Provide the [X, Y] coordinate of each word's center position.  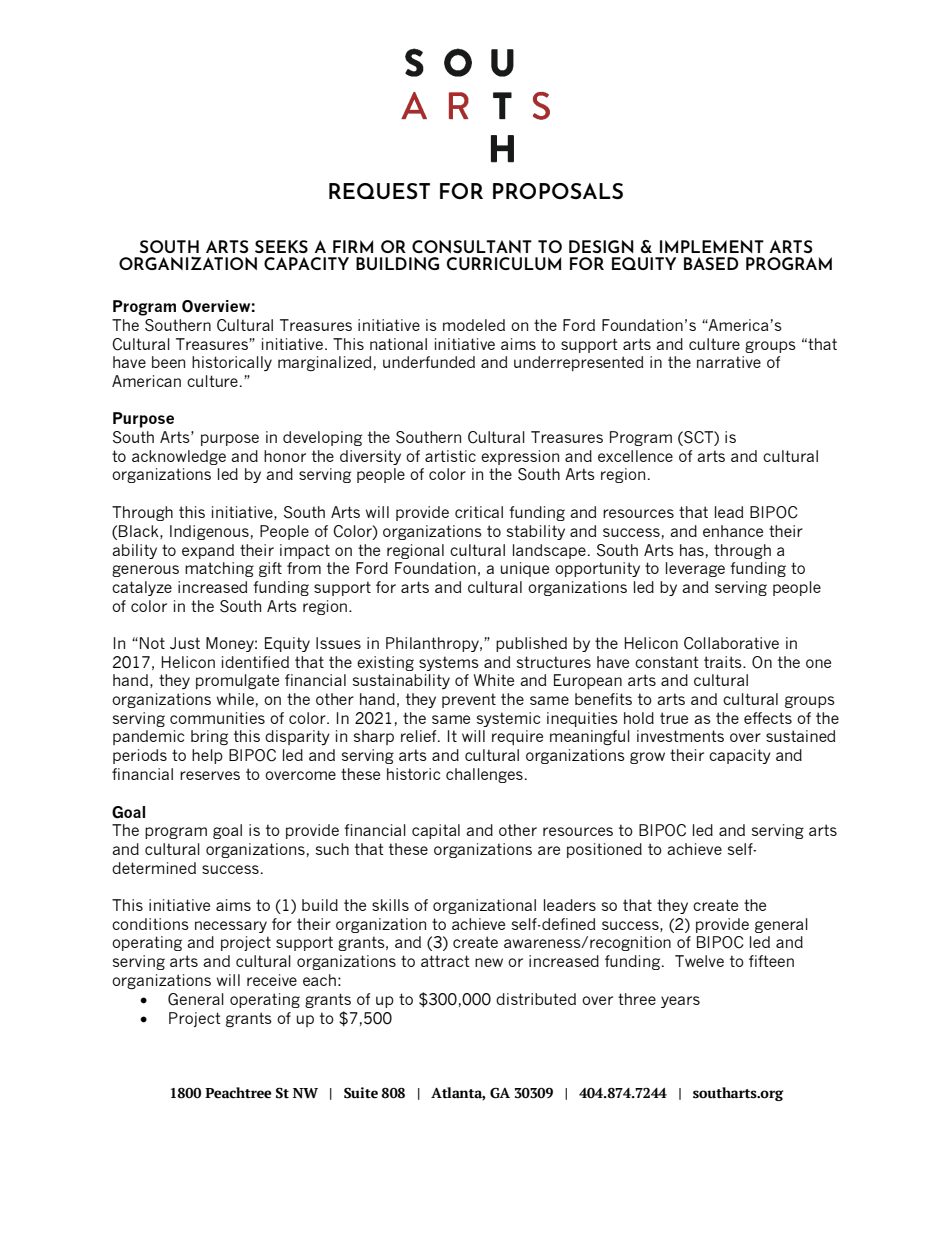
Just [185, 643]
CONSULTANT [472, 246]
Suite [361, 1093]
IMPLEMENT [712, 246]
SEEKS [281, 246]
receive [272, 980]
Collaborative [731, 643]
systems [449, 663]
